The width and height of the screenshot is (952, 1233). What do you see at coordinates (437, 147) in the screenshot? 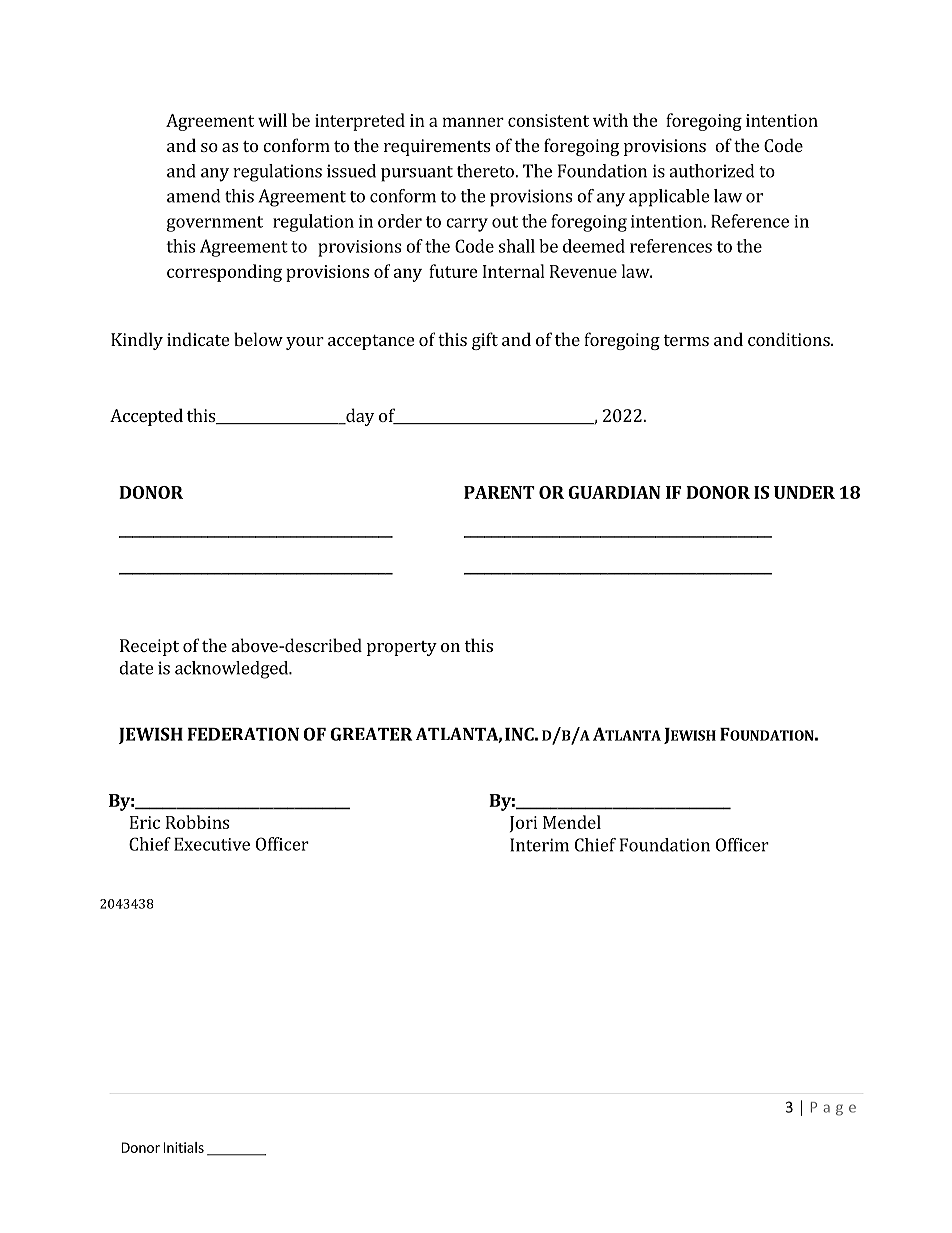
I see `requirements` at bounding box center [437, 147].
